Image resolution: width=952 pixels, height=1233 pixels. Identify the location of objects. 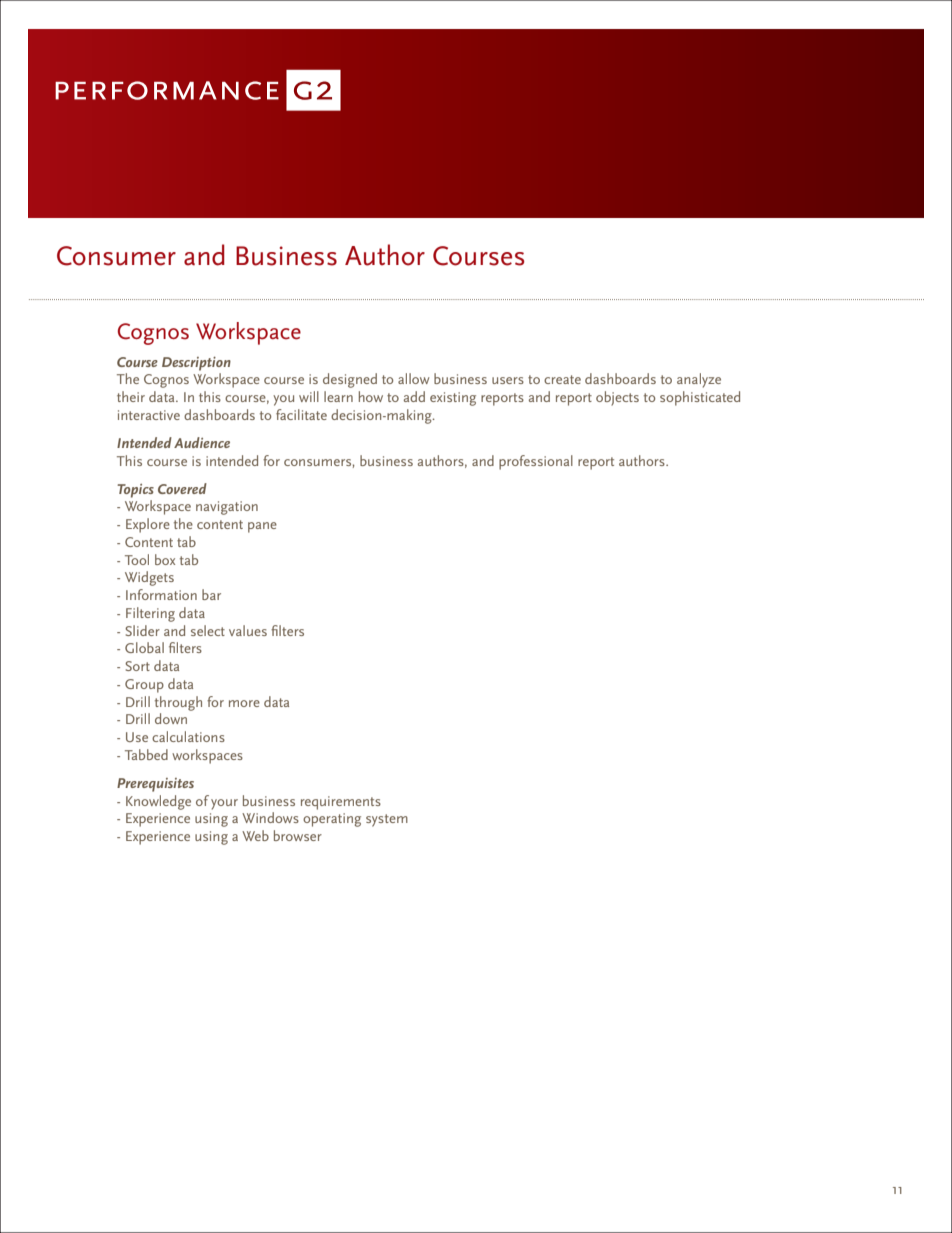
(617, 398).
